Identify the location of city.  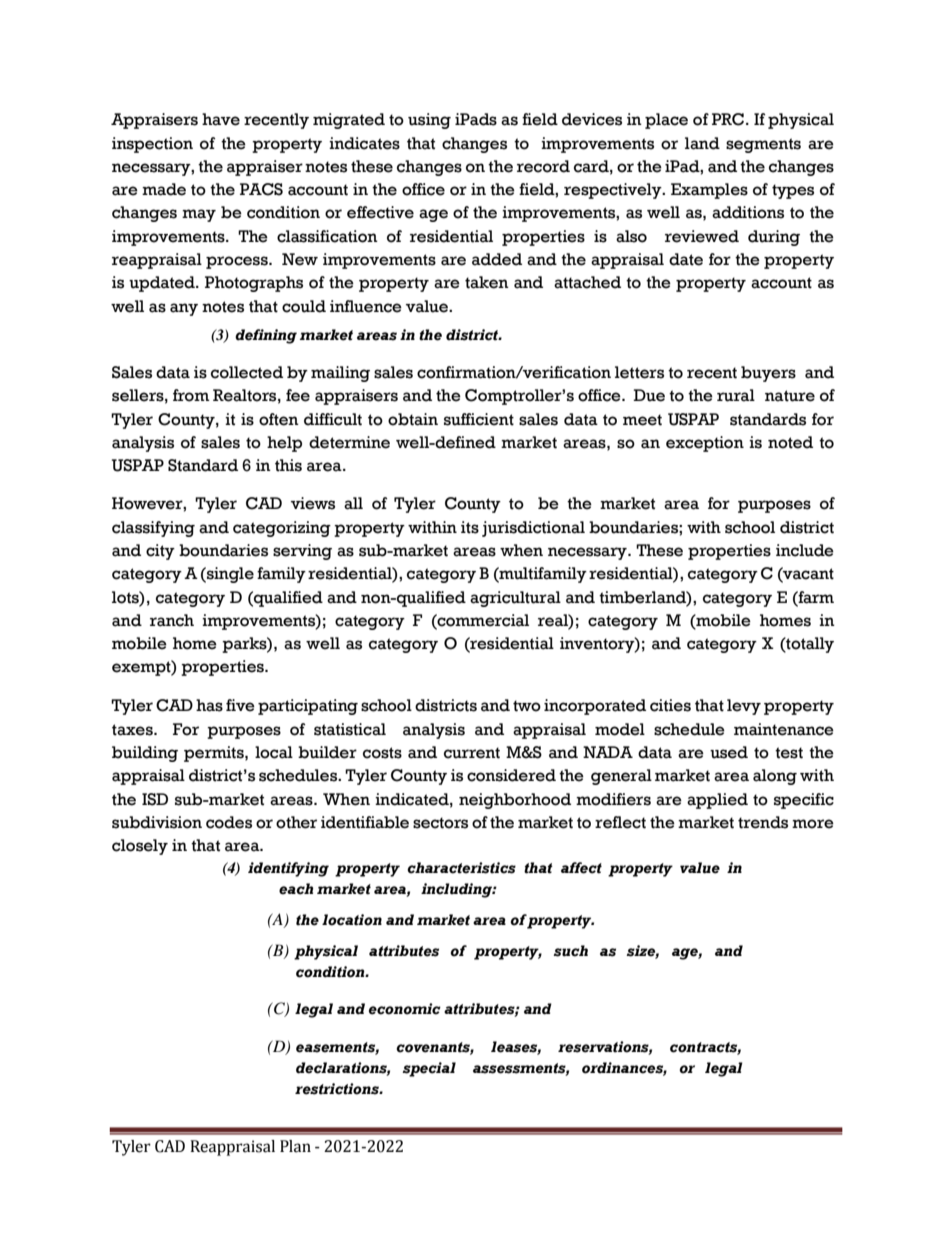
(160, 552).
